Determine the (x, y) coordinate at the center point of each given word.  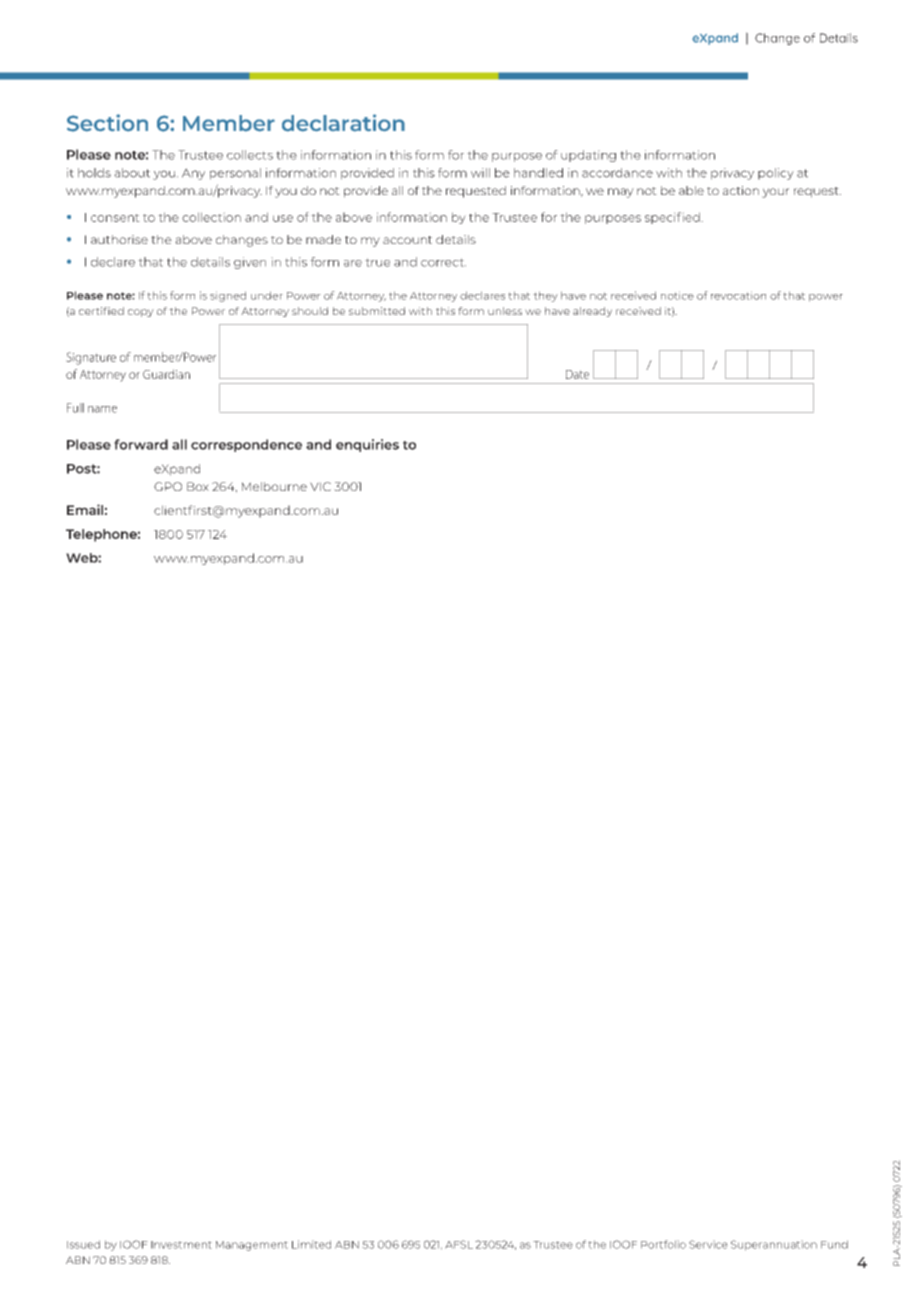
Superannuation (774, 1245)
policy (776, 174)
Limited (311, 1244)
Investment (181, 1245)
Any (193, 174)
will (480, 173)
